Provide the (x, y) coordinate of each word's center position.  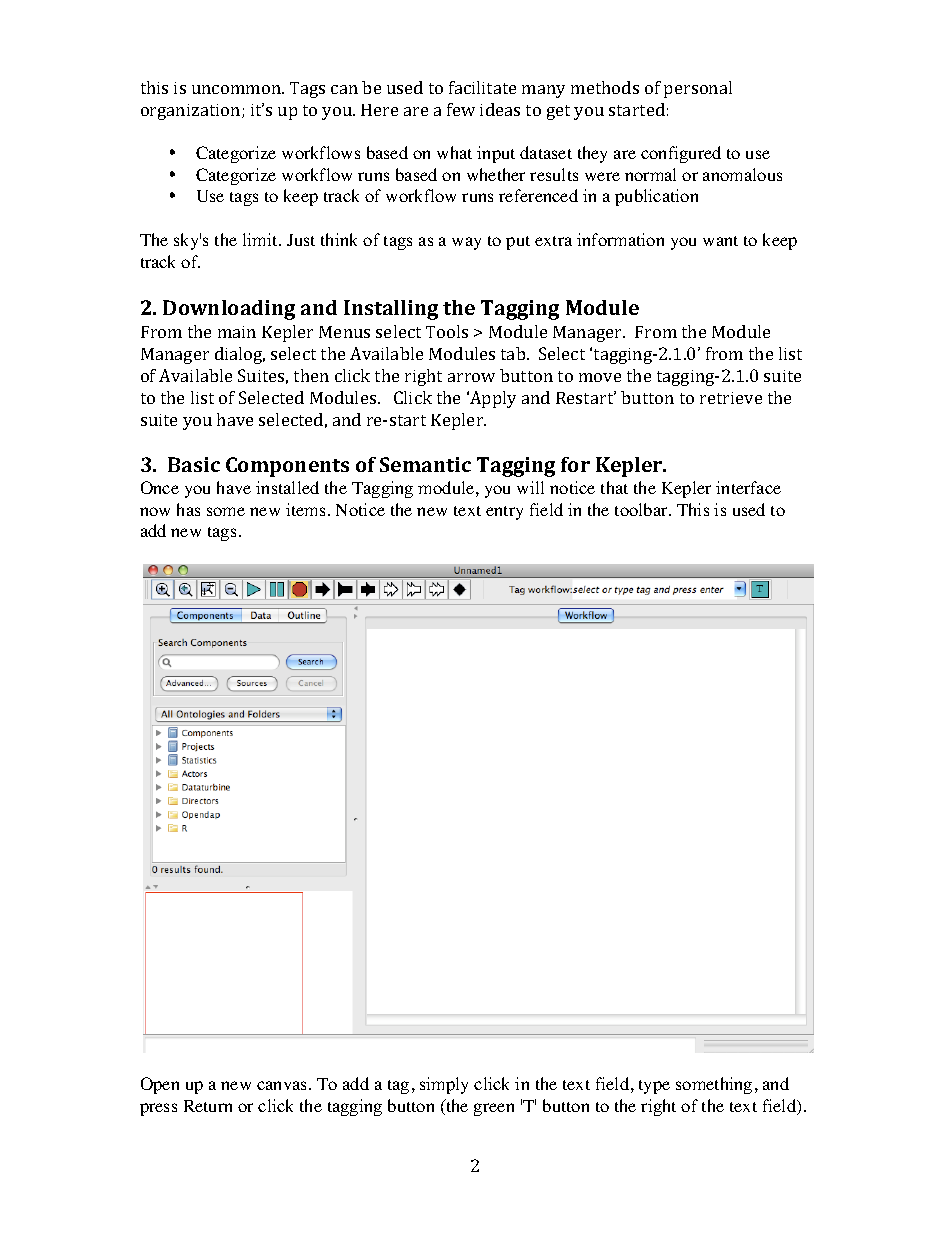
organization (192, 112)
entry (504, 513)
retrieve (731, 398)
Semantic (425, 464)
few (461, 109)
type (654, 1087)
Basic (194, 464)
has (188, 509)
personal (698, 89)
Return (208, 1106)
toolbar (642, 509)
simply (444, 1085)
